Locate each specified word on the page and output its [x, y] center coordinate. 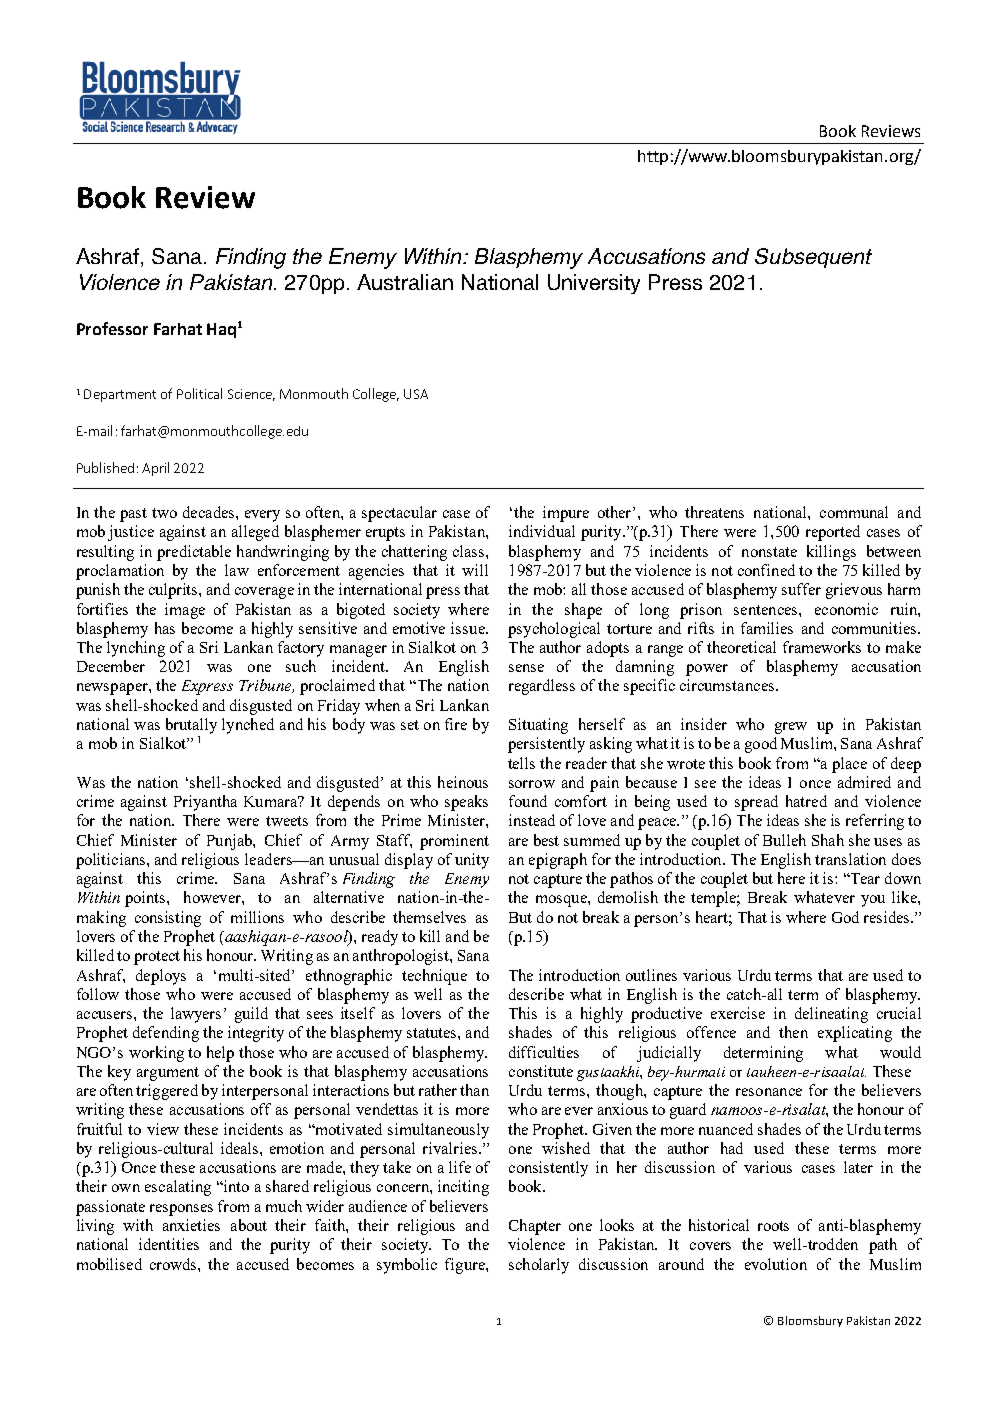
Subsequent [813, 258]
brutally [191, 726]
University [594, 284]
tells [521, 763]
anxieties [191, 1225]
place [849, 765]
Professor [112, 328]
